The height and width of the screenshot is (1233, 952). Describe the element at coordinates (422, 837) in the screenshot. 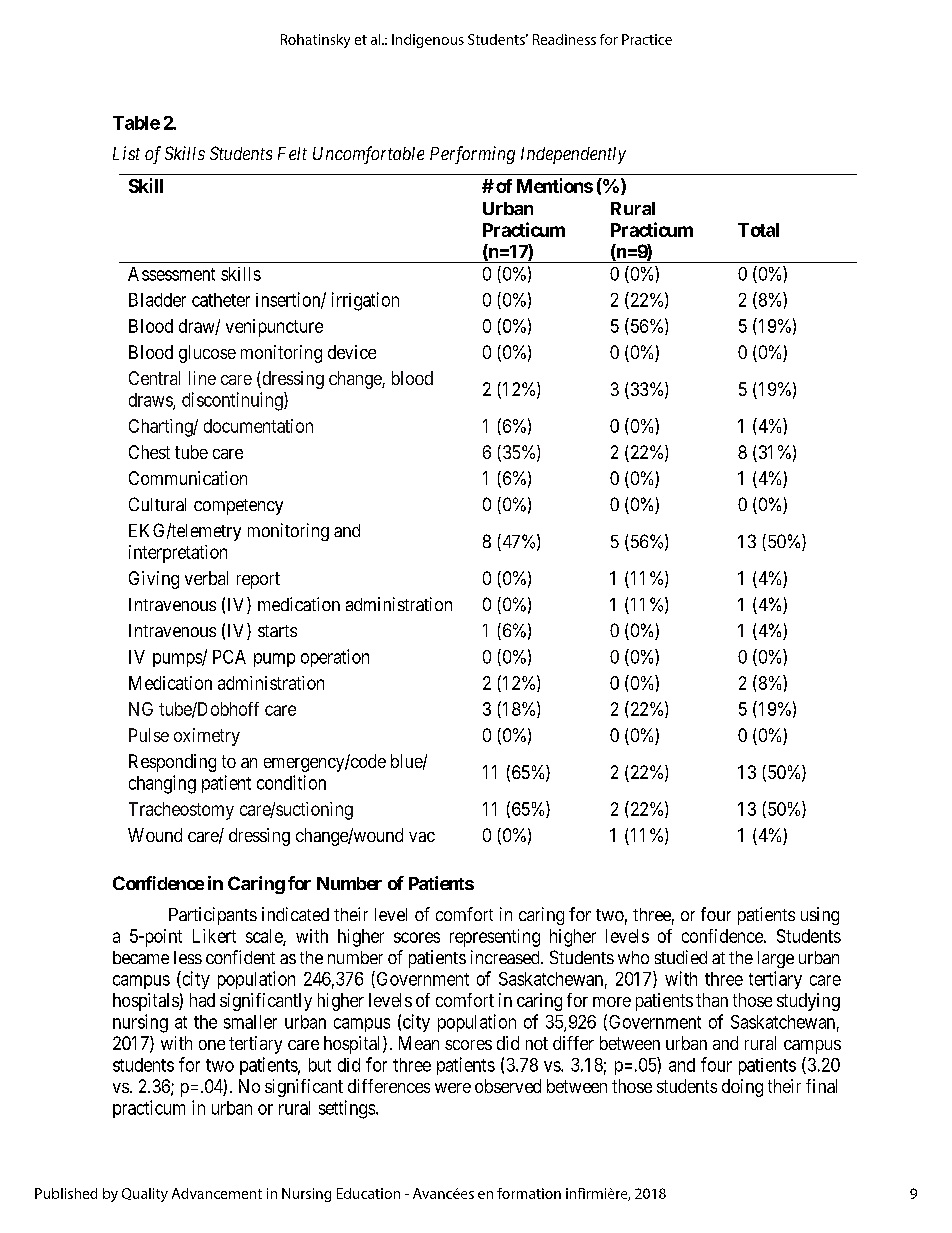

I see `vac` at that location.
